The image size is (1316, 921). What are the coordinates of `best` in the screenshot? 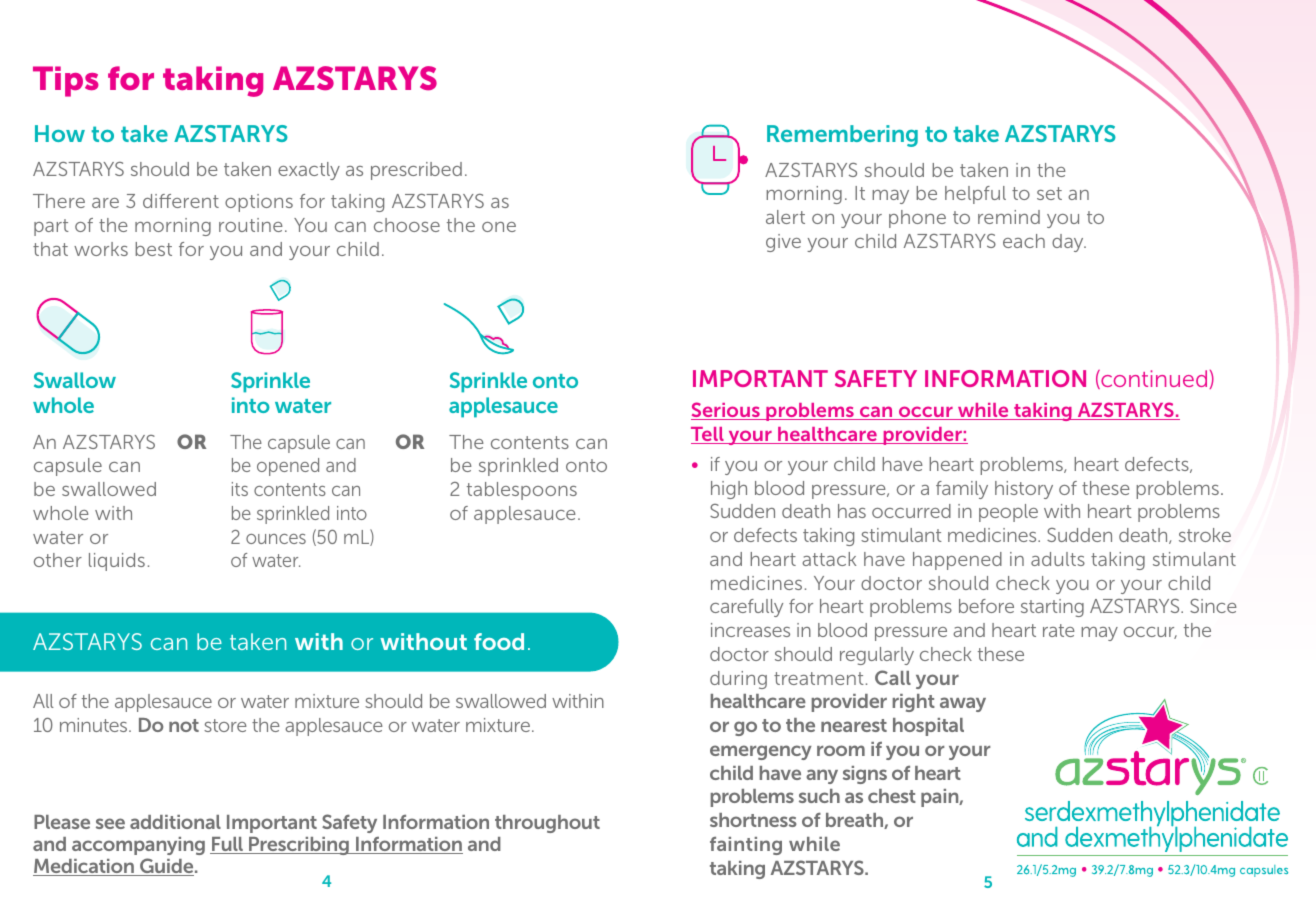 It's located at (153, 249).
